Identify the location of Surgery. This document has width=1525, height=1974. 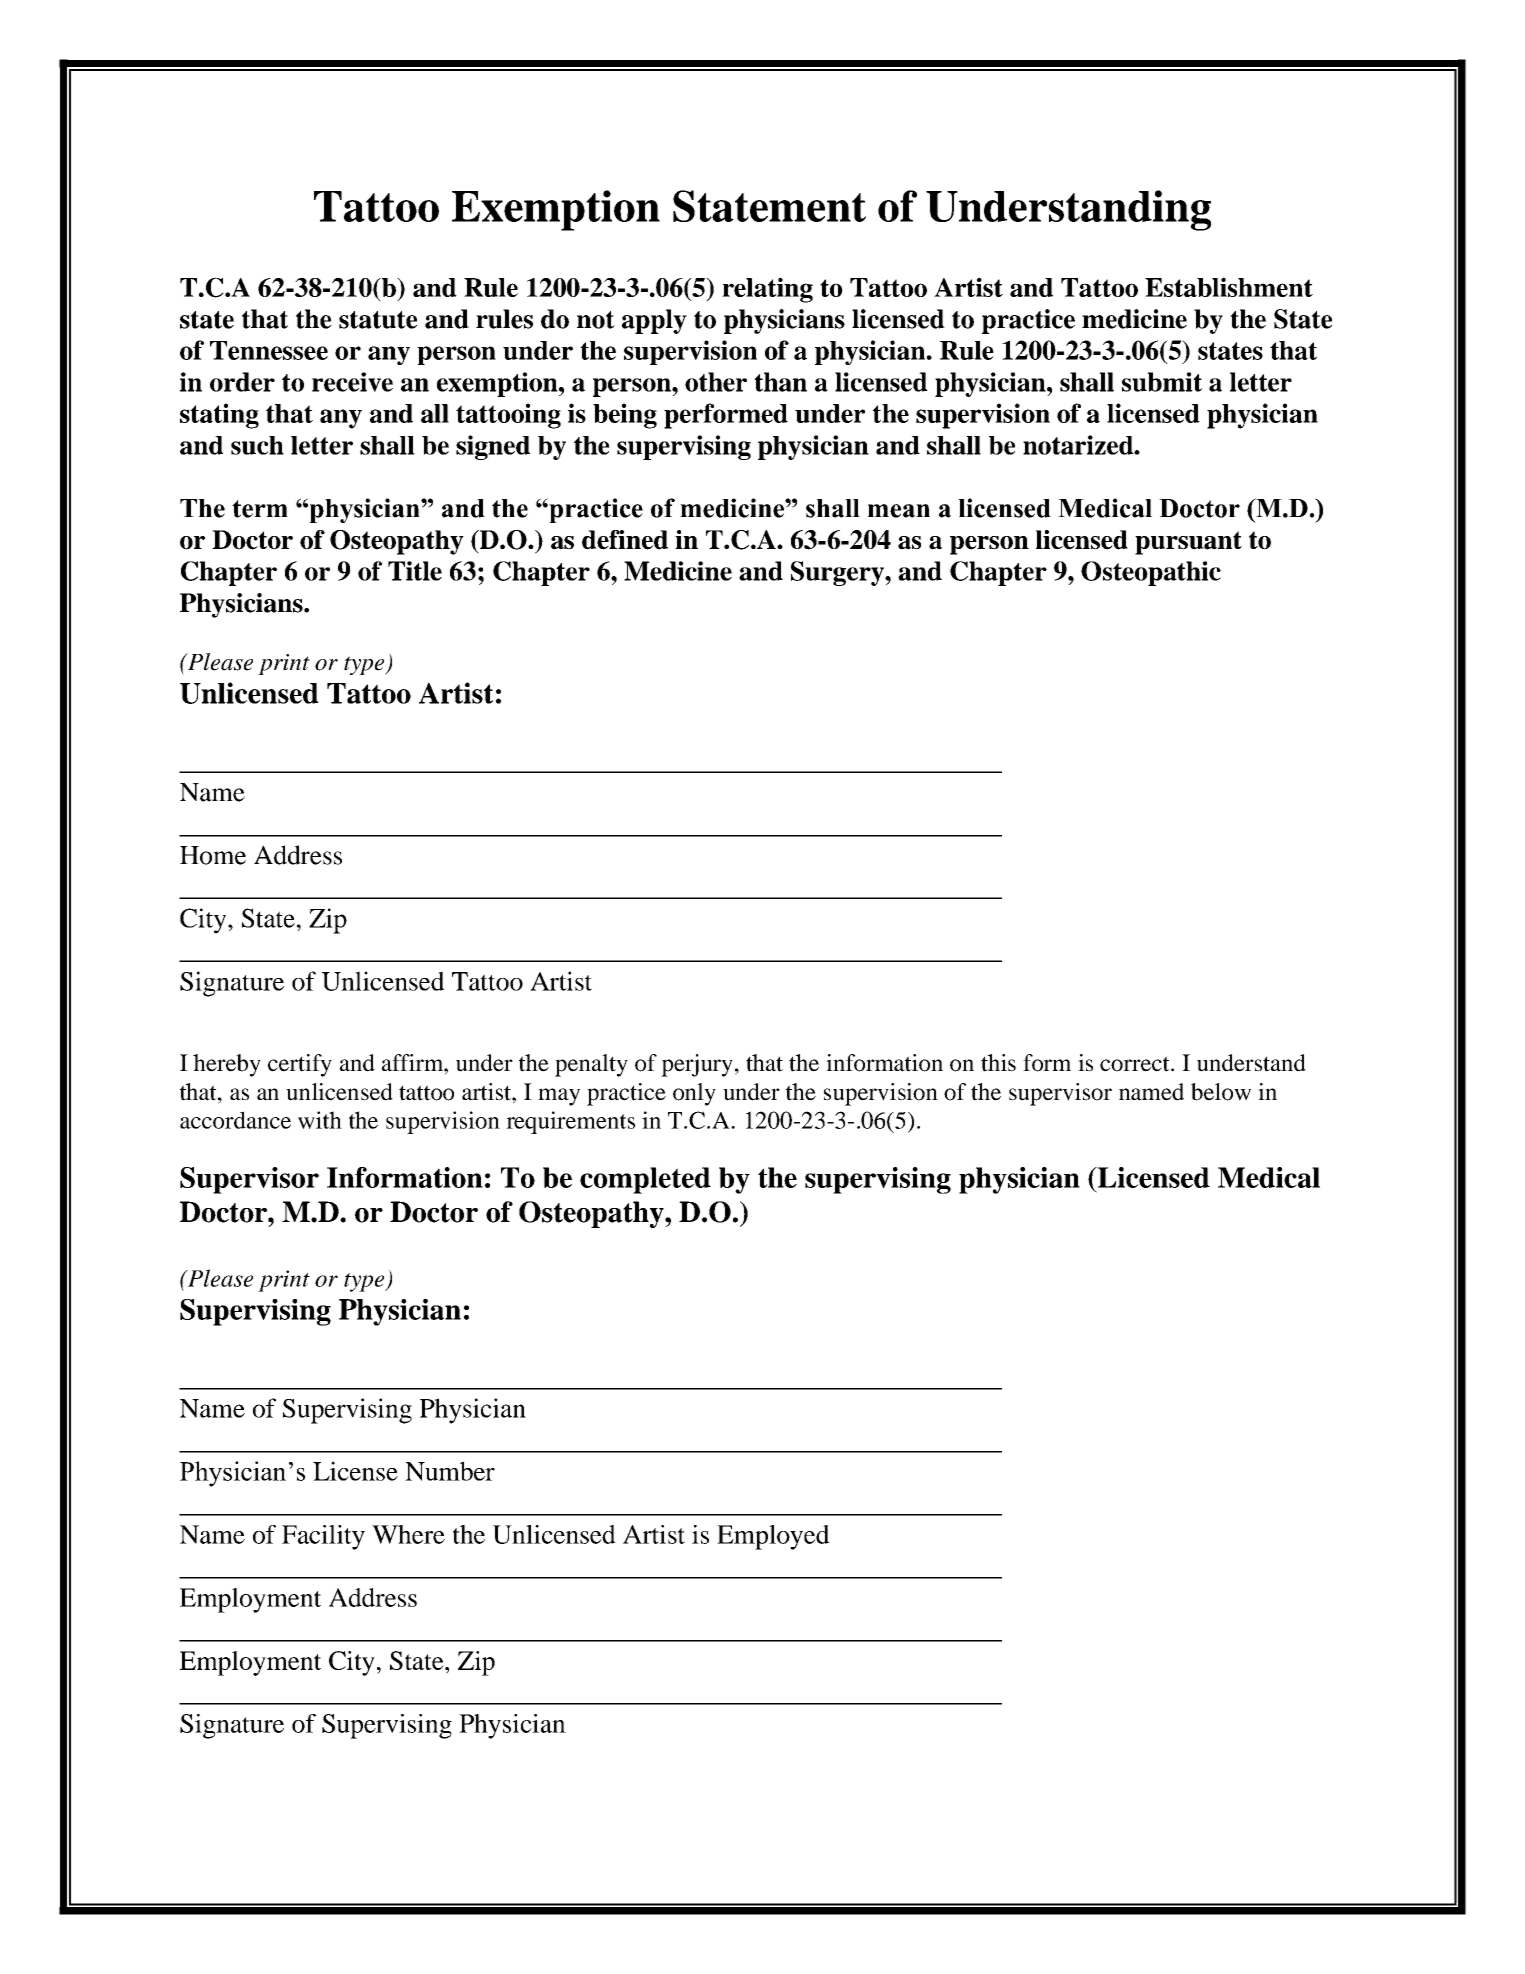
(838, 573).
